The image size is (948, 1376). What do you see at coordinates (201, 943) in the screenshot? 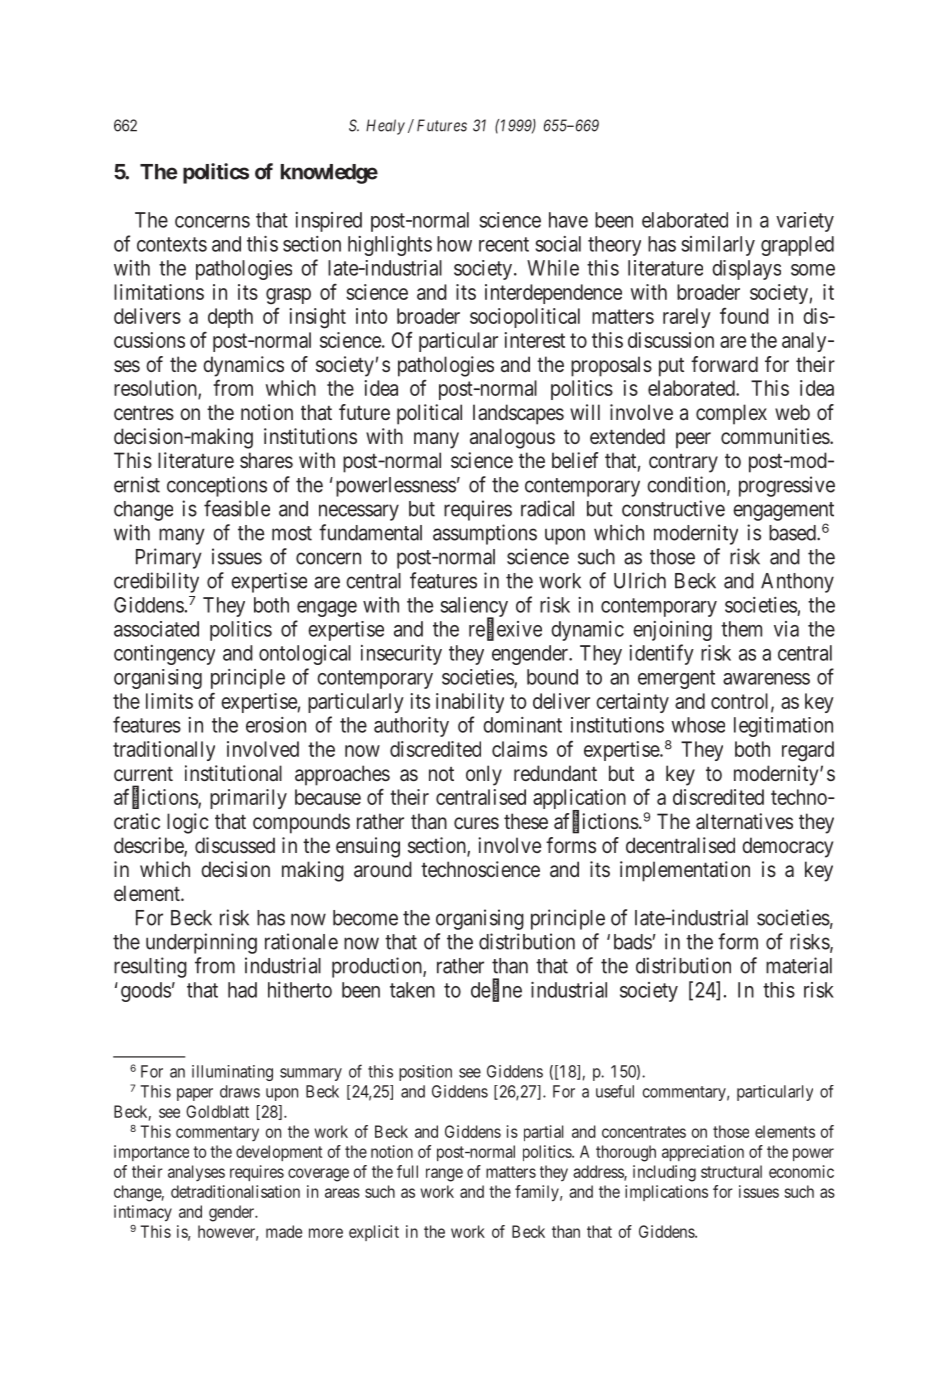
I see `underpinning` at bounding box center [201, 943].
